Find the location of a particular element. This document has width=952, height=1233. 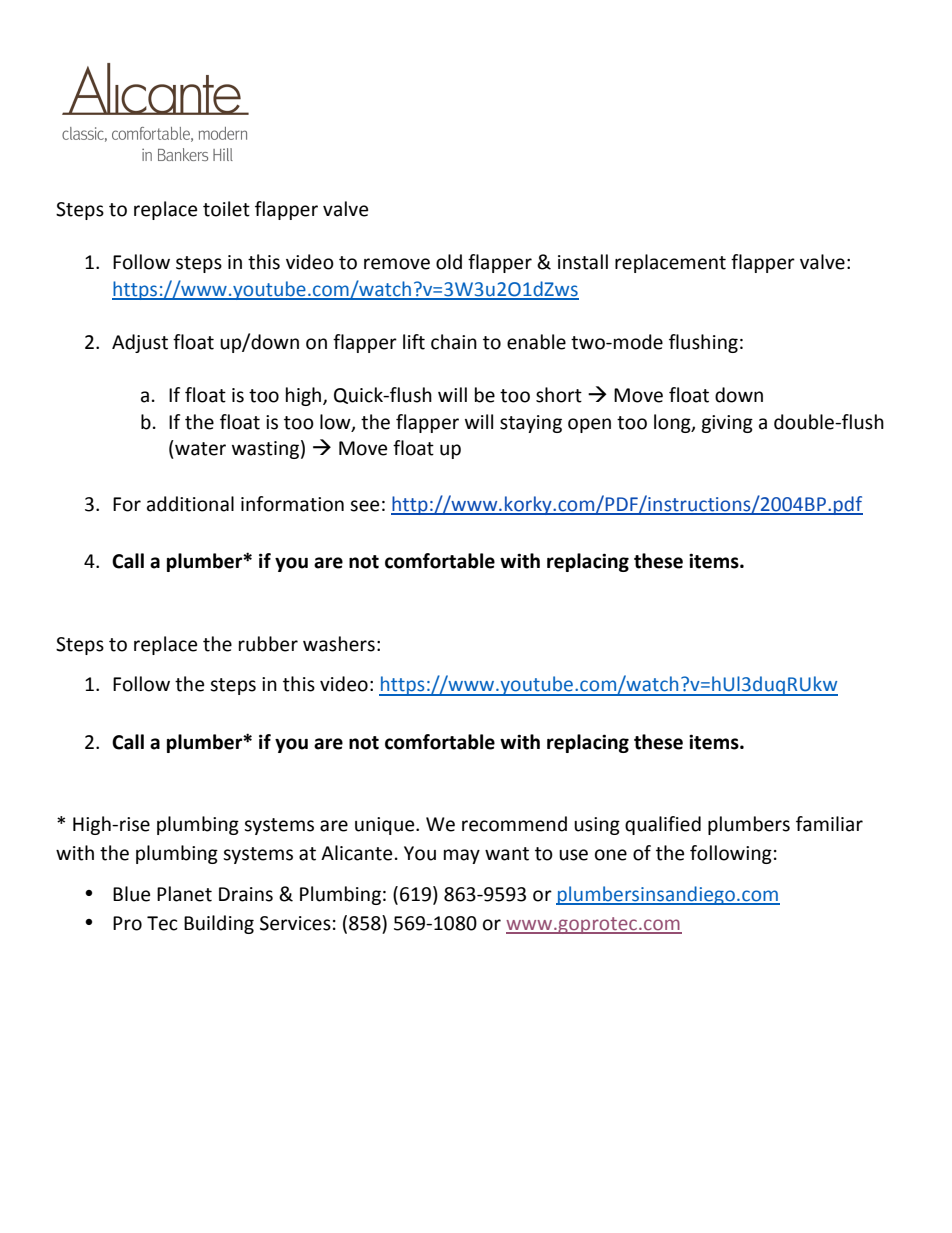

additional is located at coordinates (190, 504).
